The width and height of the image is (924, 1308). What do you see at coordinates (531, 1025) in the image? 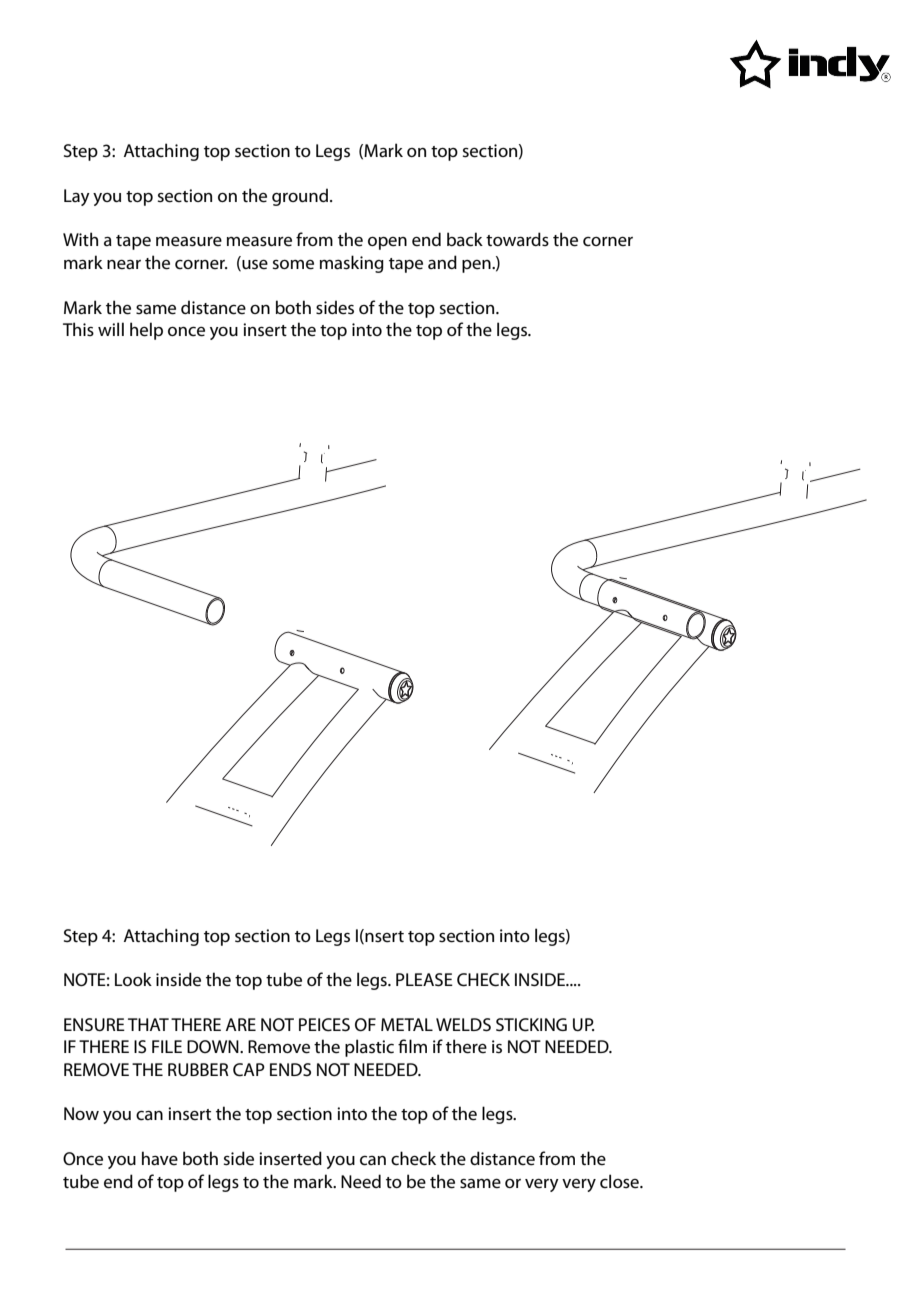
I see `STICKING` at bounding box center [531, 1025].
